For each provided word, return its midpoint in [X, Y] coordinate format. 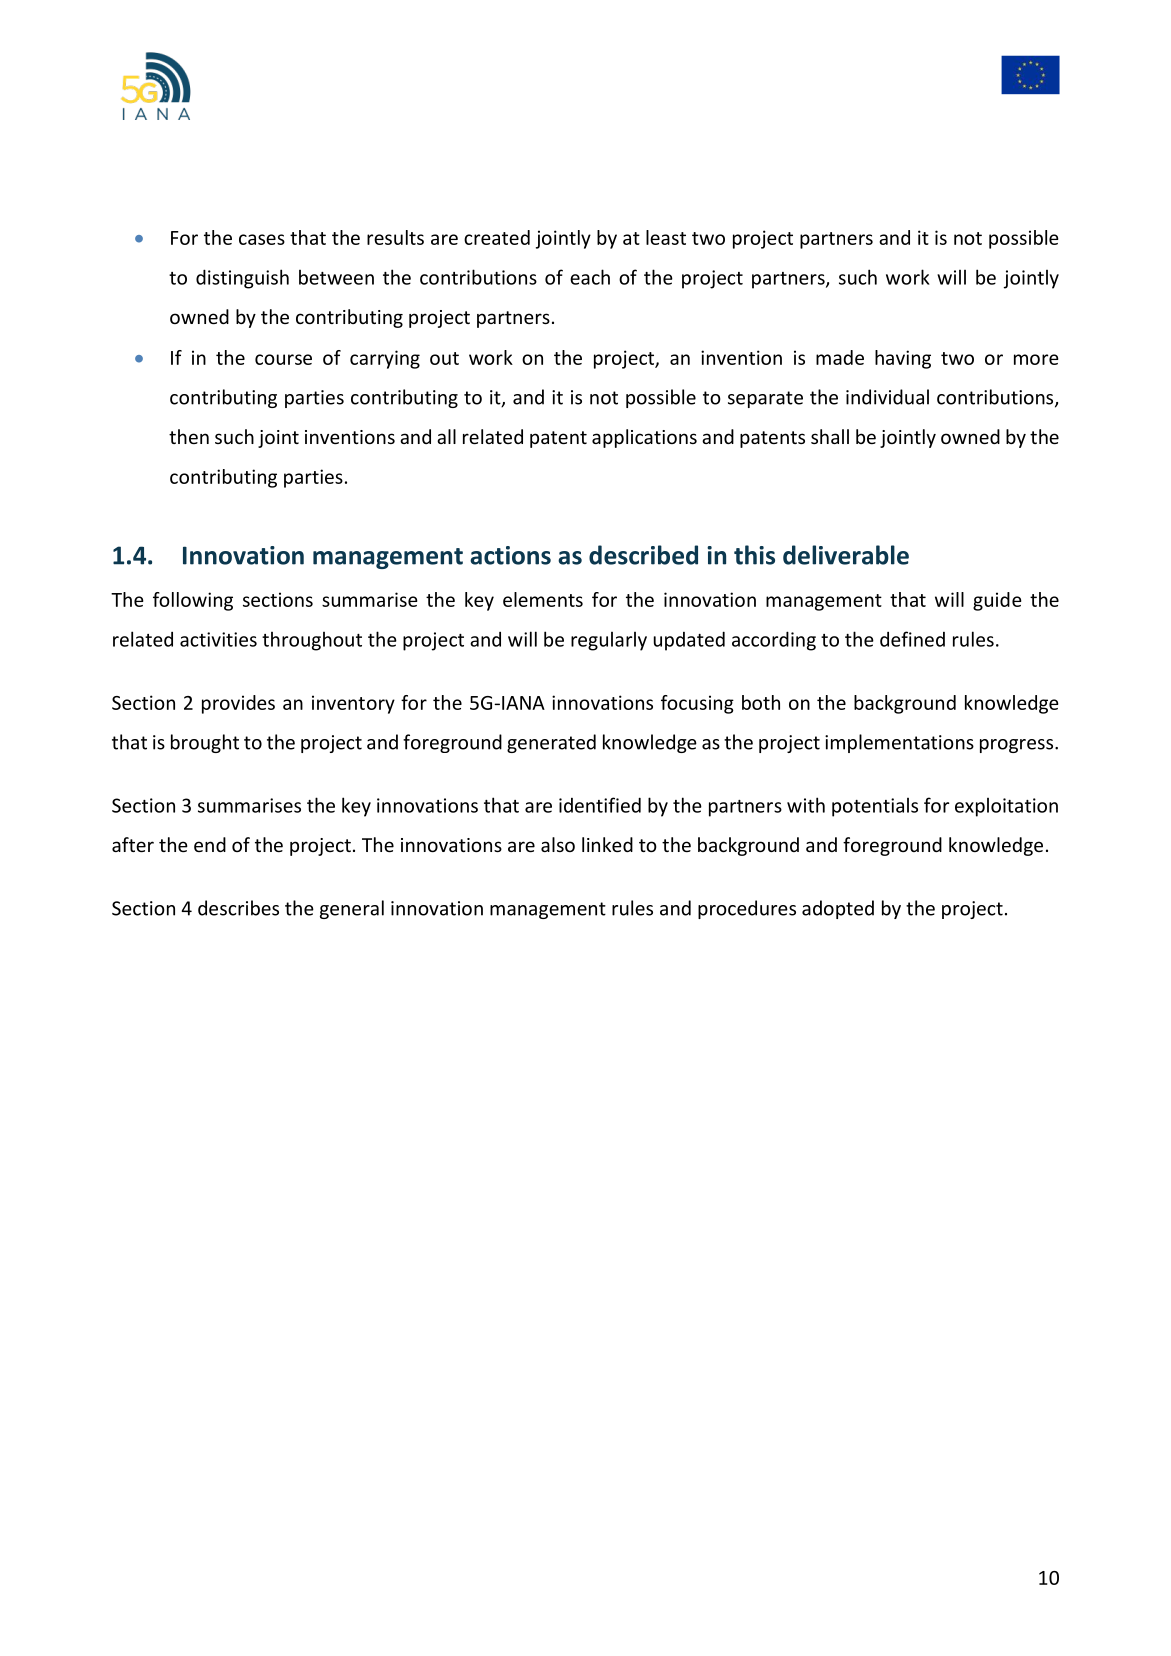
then [189, 436]
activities [218, 639]
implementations [899, 743]
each [590, 277]
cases [262, 239]
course [283, 359]
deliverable [846, 555]
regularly [609, 641]
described [643, 555]
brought [205, 743]
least [666, 237]
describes [238, 908]
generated [551, 743]
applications [644, 438]
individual [887, 397]
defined [912, 639]
